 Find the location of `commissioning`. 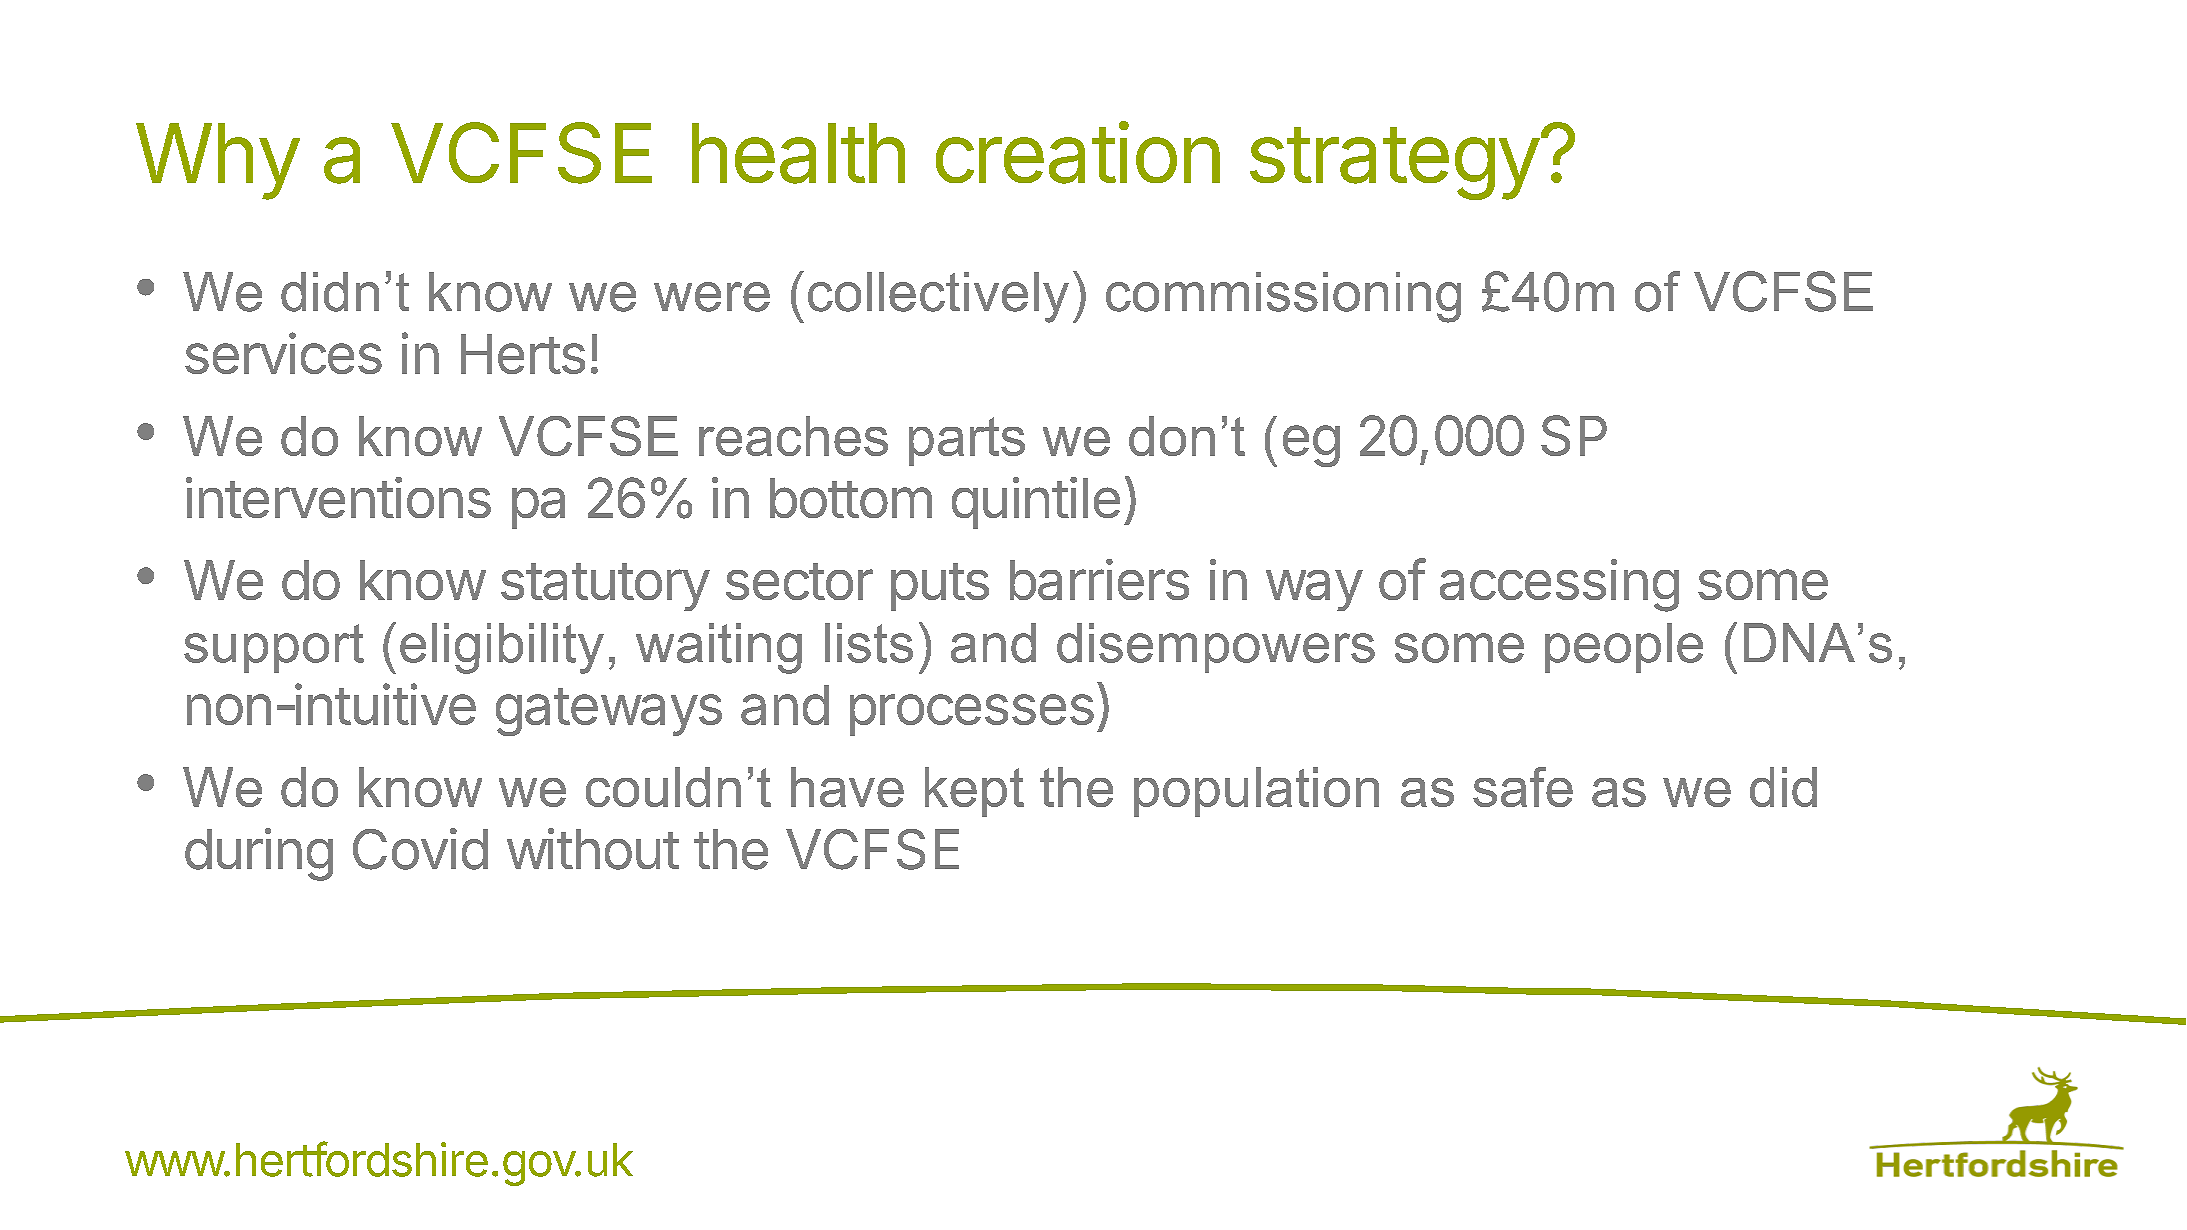

commissioning is located at coordinates (1283, 297).
